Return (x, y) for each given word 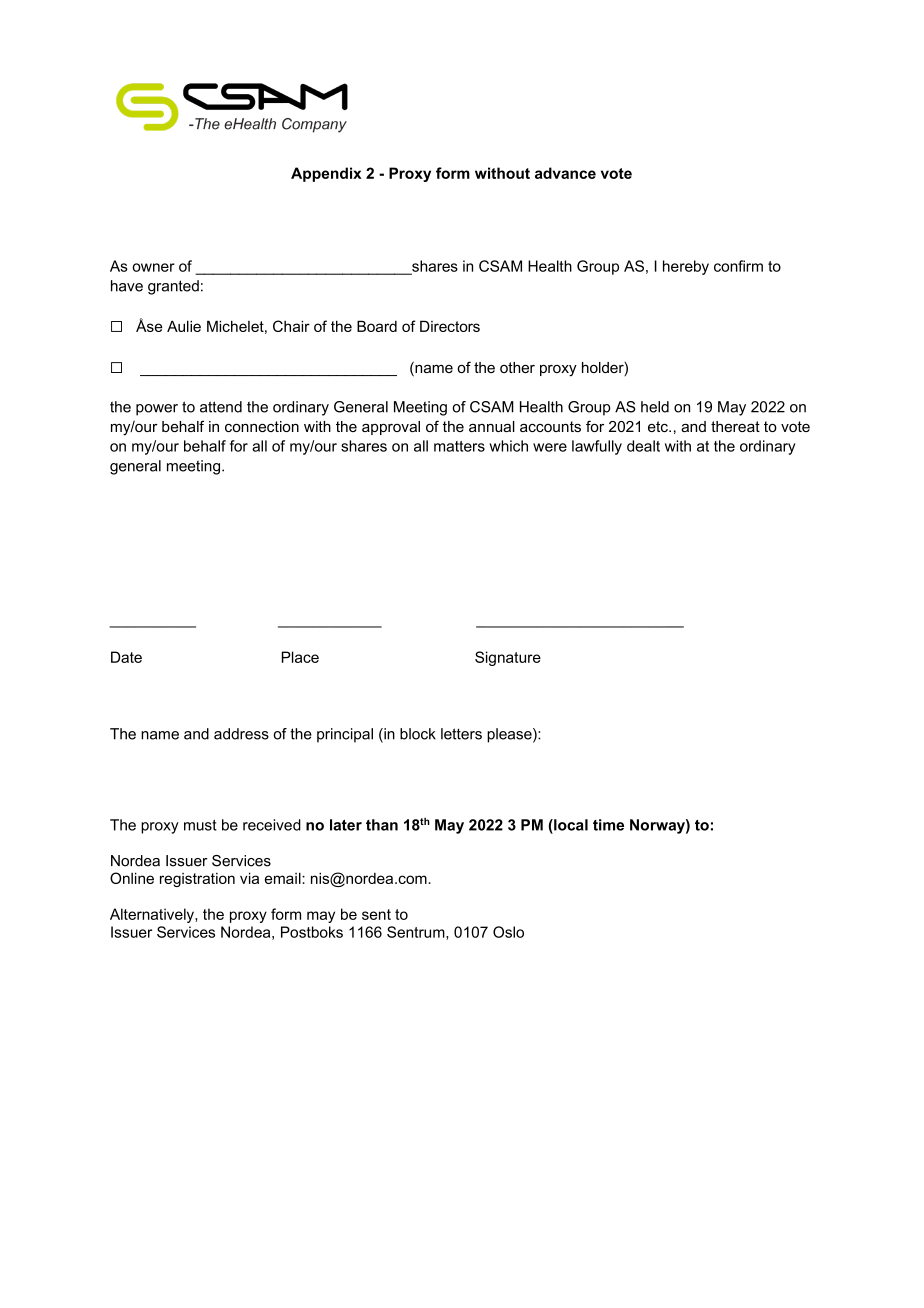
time (608, 825)
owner (153, 267)
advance (565, 173)
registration (197, 880)
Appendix (326, 174)
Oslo (508, 932)
